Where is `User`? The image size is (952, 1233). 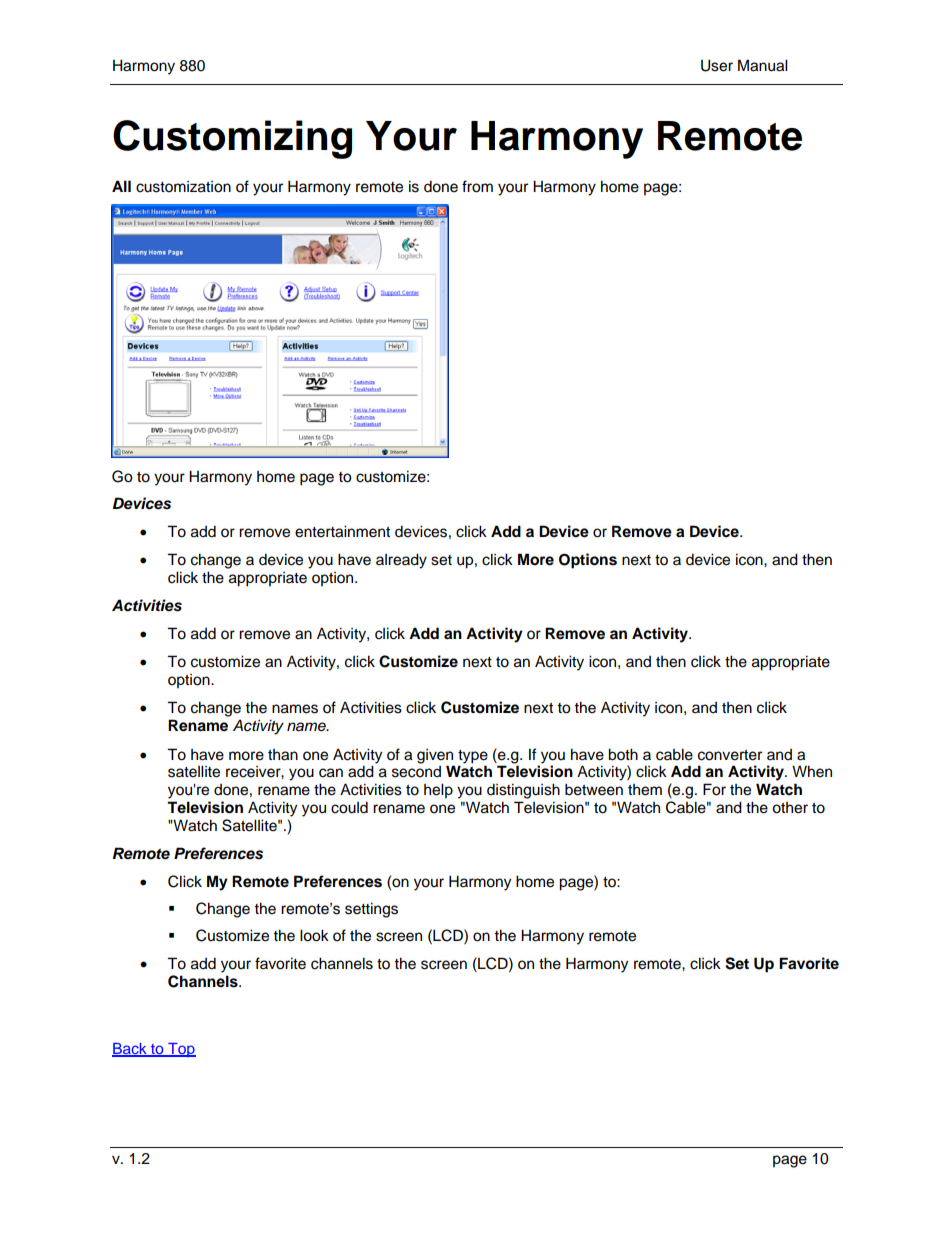
User is located at coordinates (717, 65).
